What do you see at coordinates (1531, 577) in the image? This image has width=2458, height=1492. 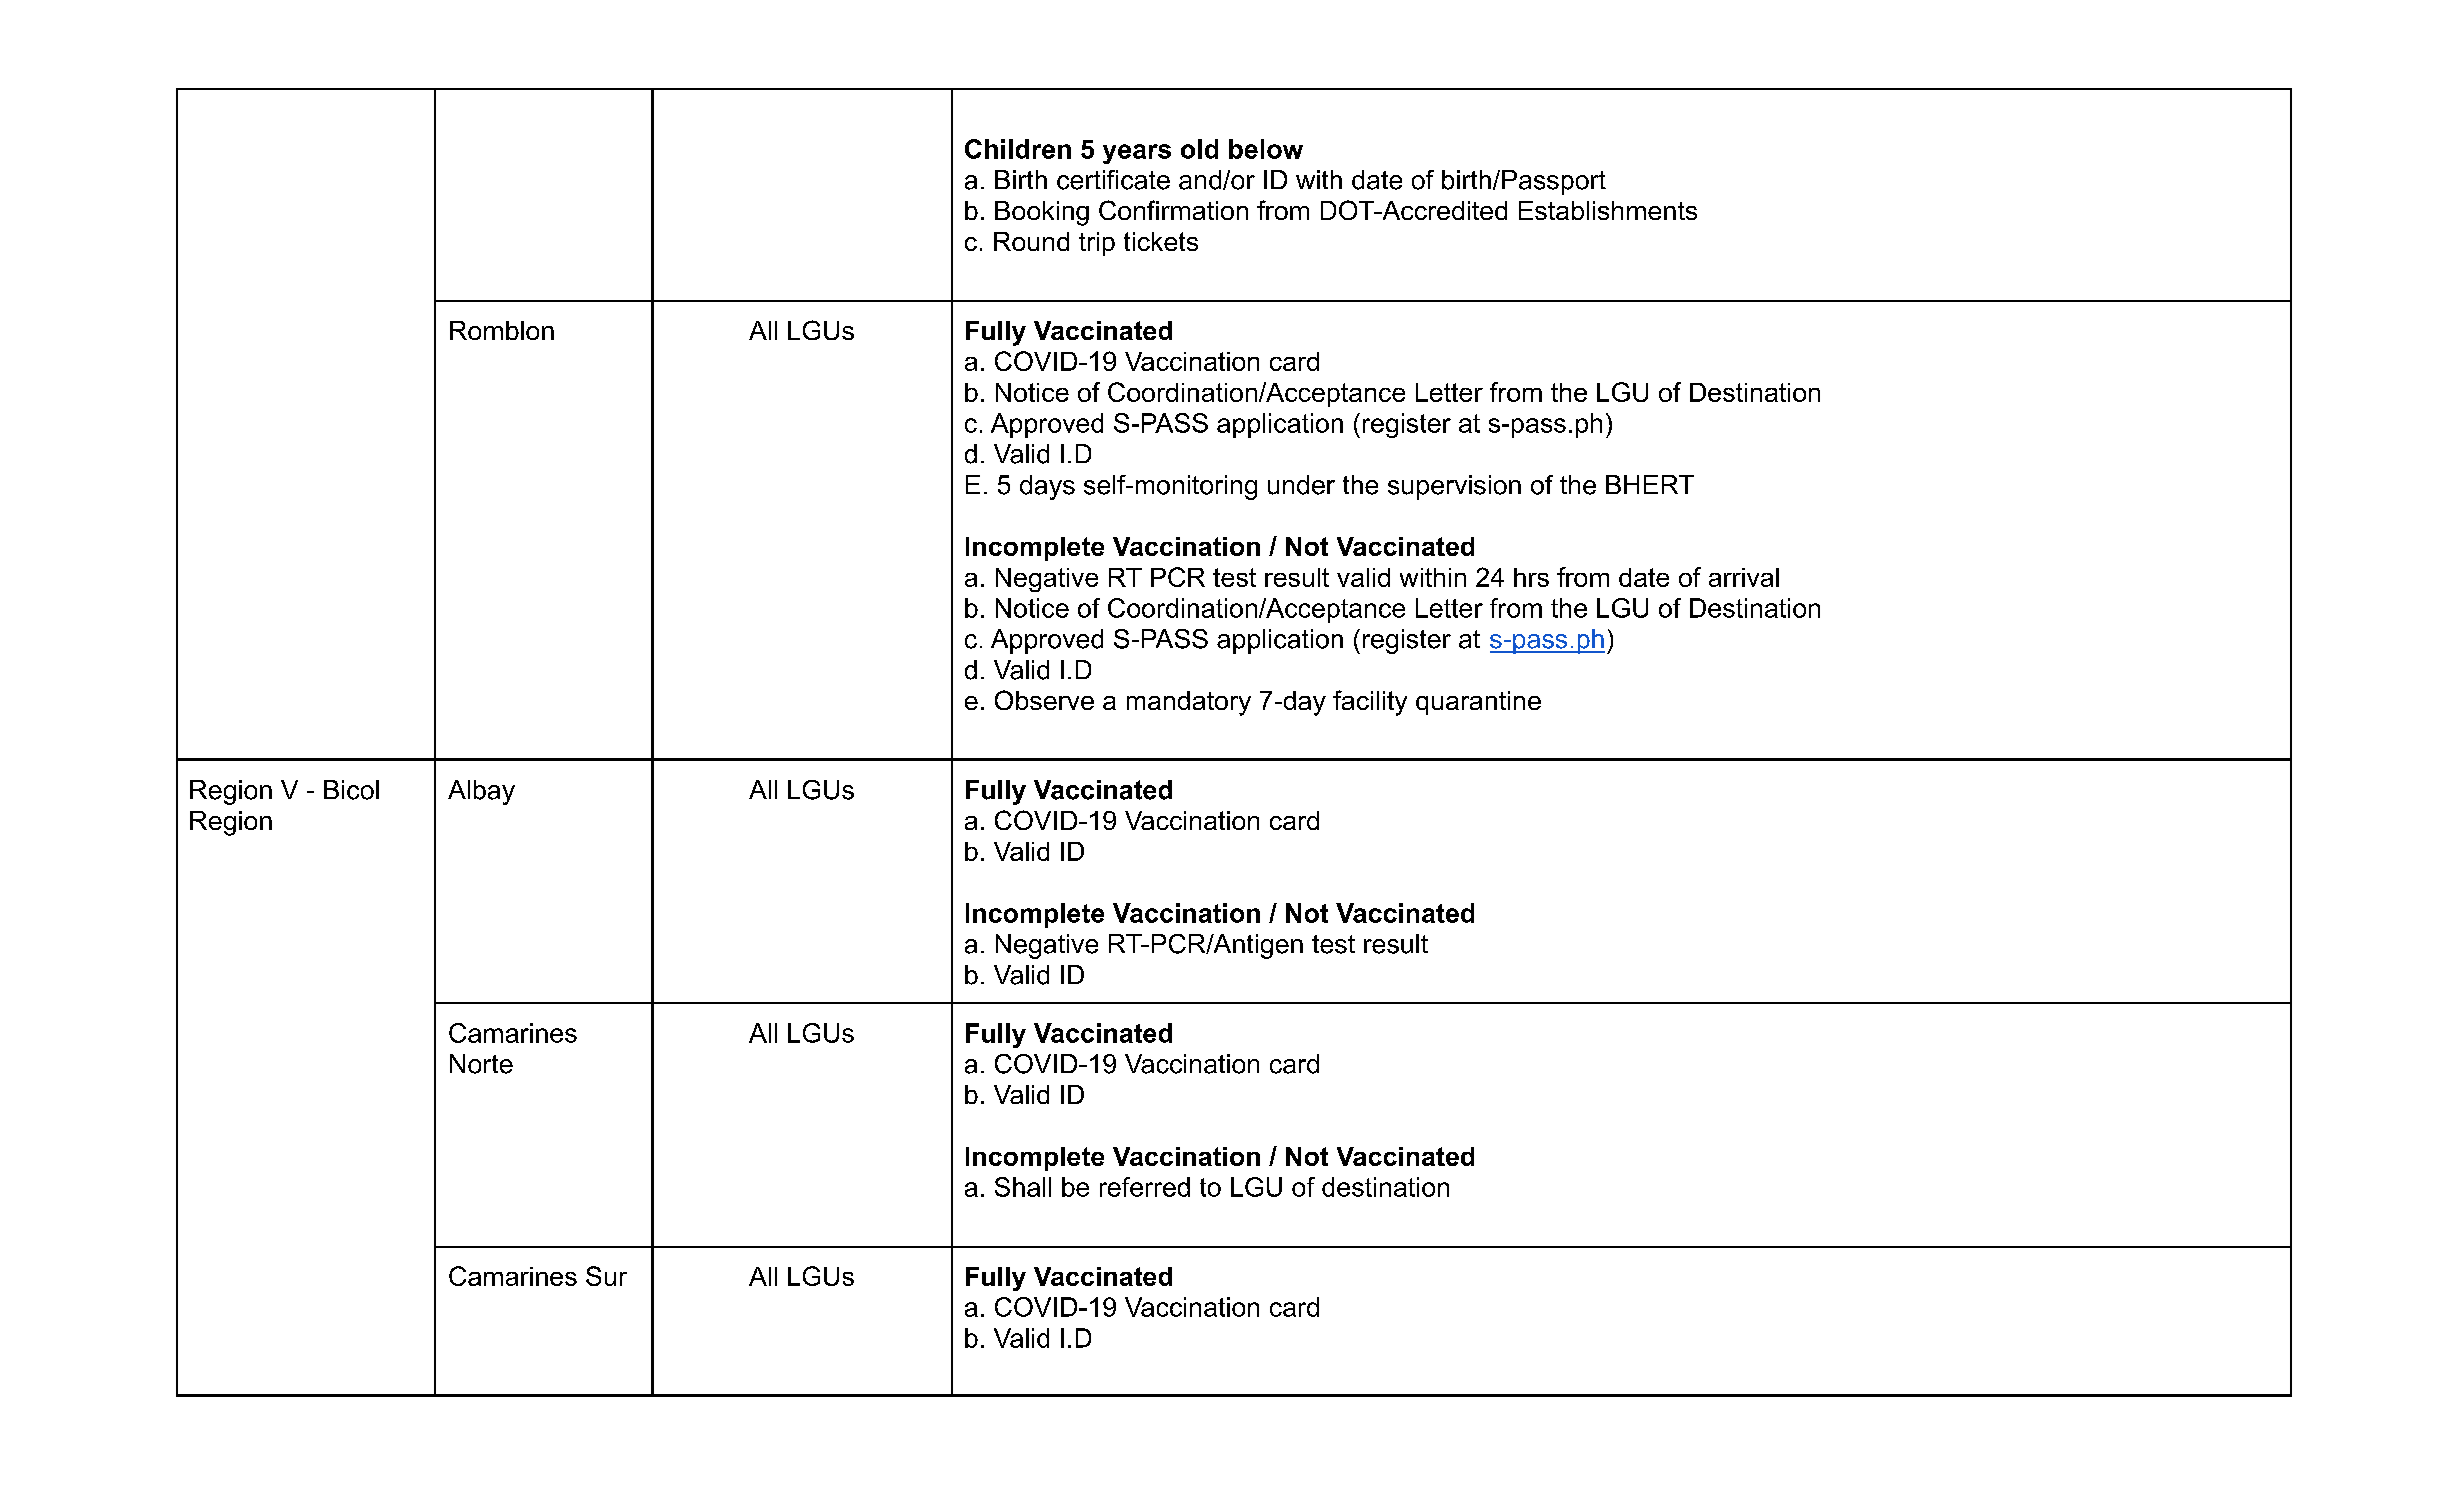 I see `hrs` at bounding box center [1531, 577].
